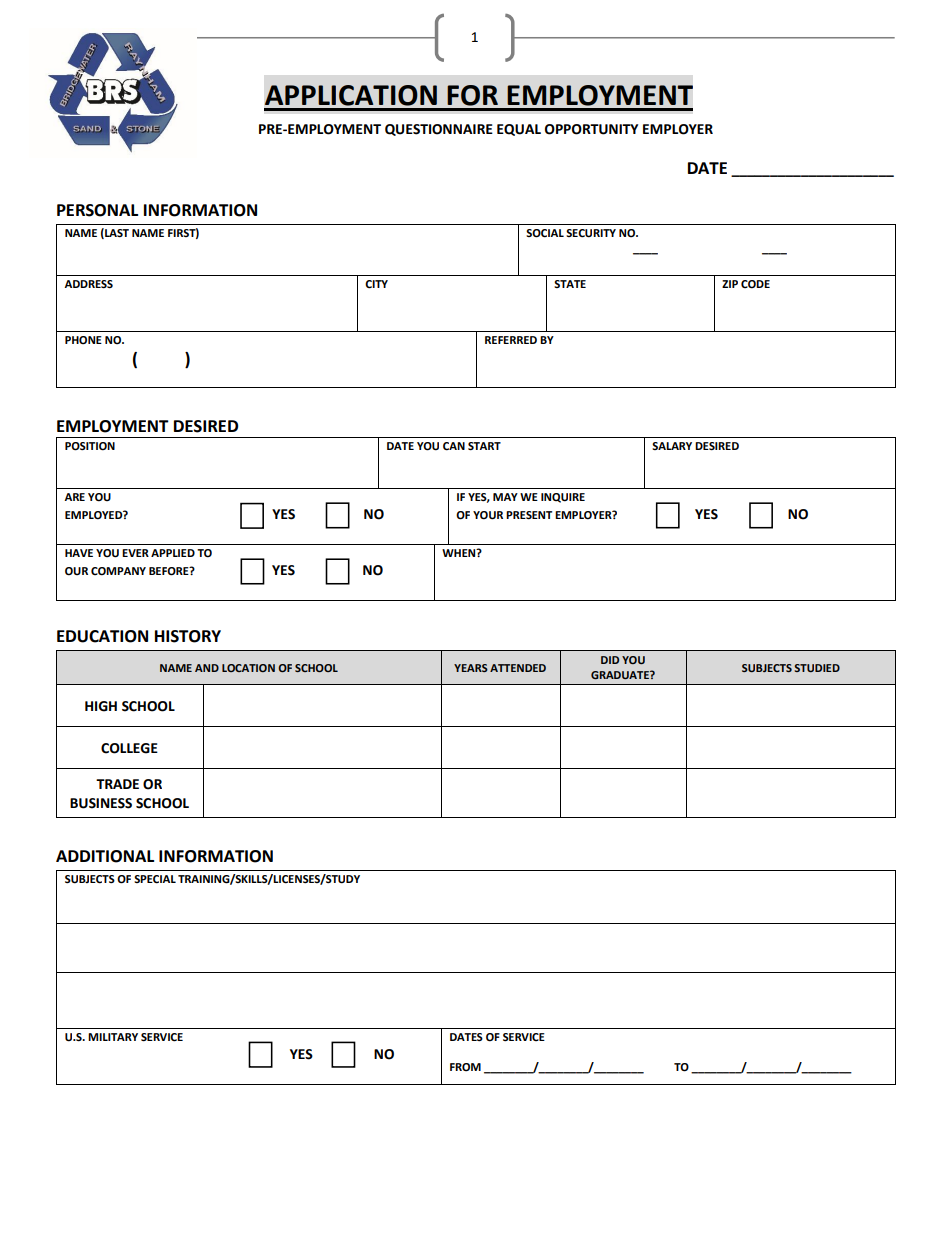 The width and height of the screenshot is (952, 1233). I want to click on QUESTIONNAIRE, so click(439, 130).
